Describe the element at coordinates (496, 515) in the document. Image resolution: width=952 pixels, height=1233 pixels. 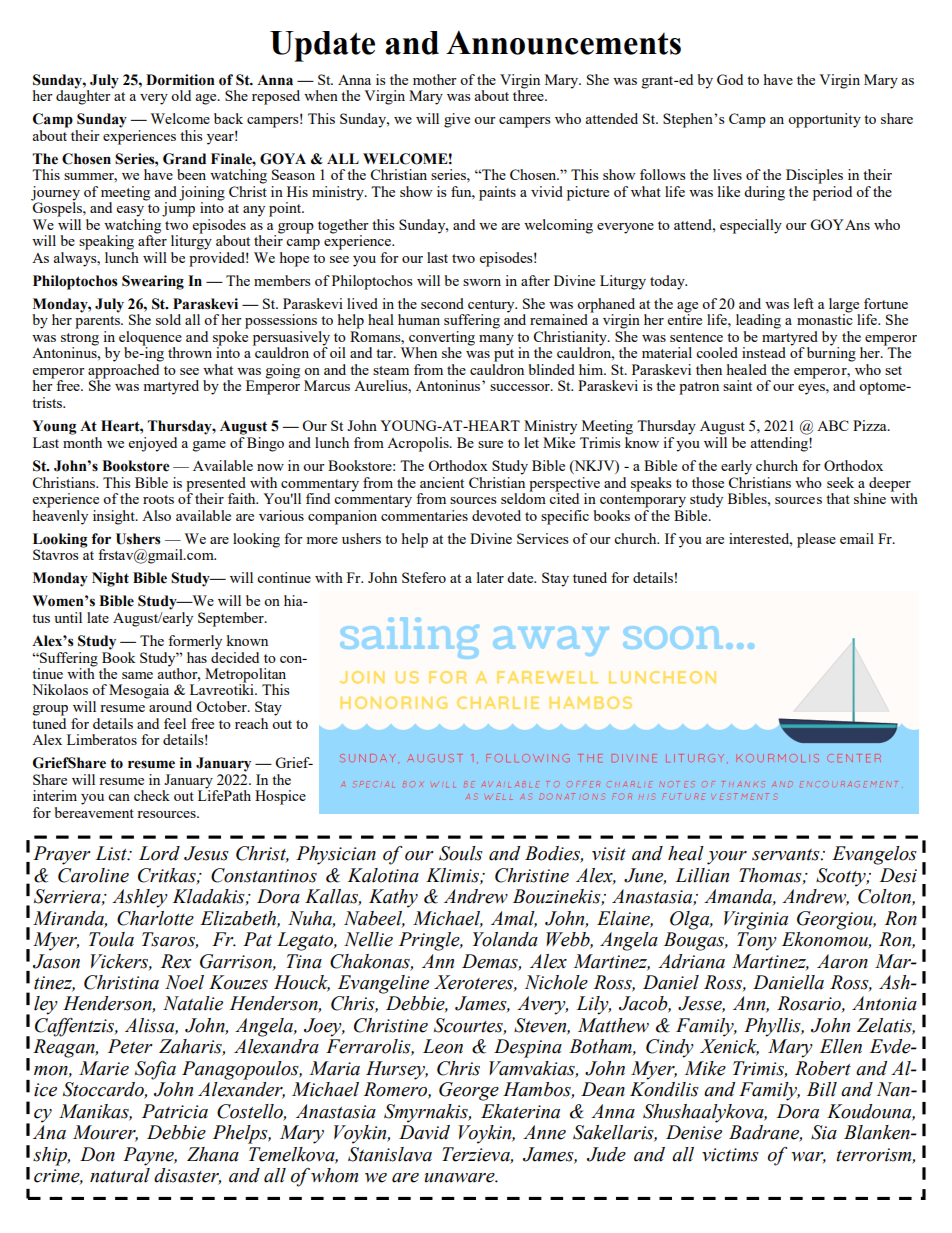
I see `devoted` at that location.
